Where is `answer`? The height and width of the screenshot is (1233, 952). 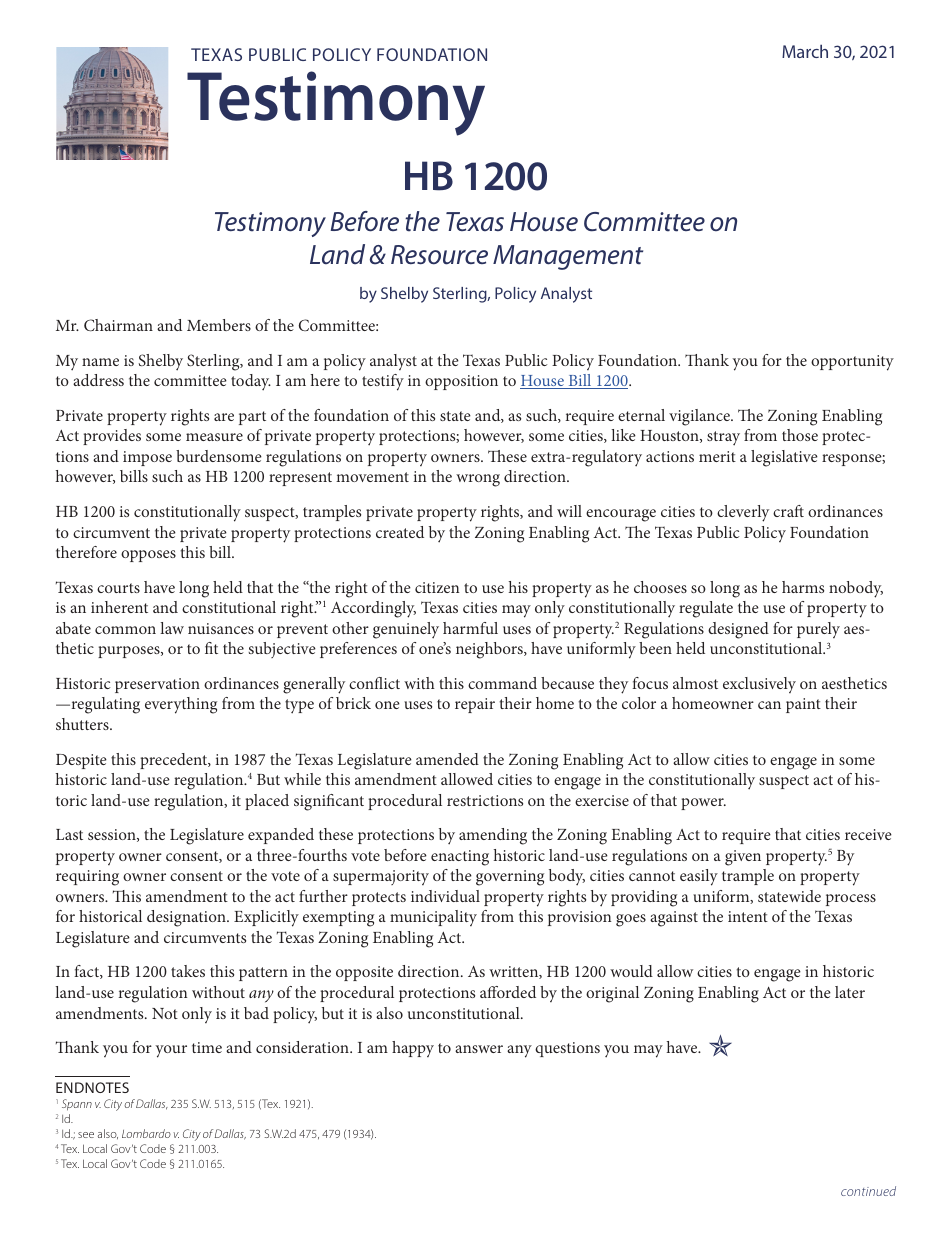
answer is located at coordinates (479, 1049).
